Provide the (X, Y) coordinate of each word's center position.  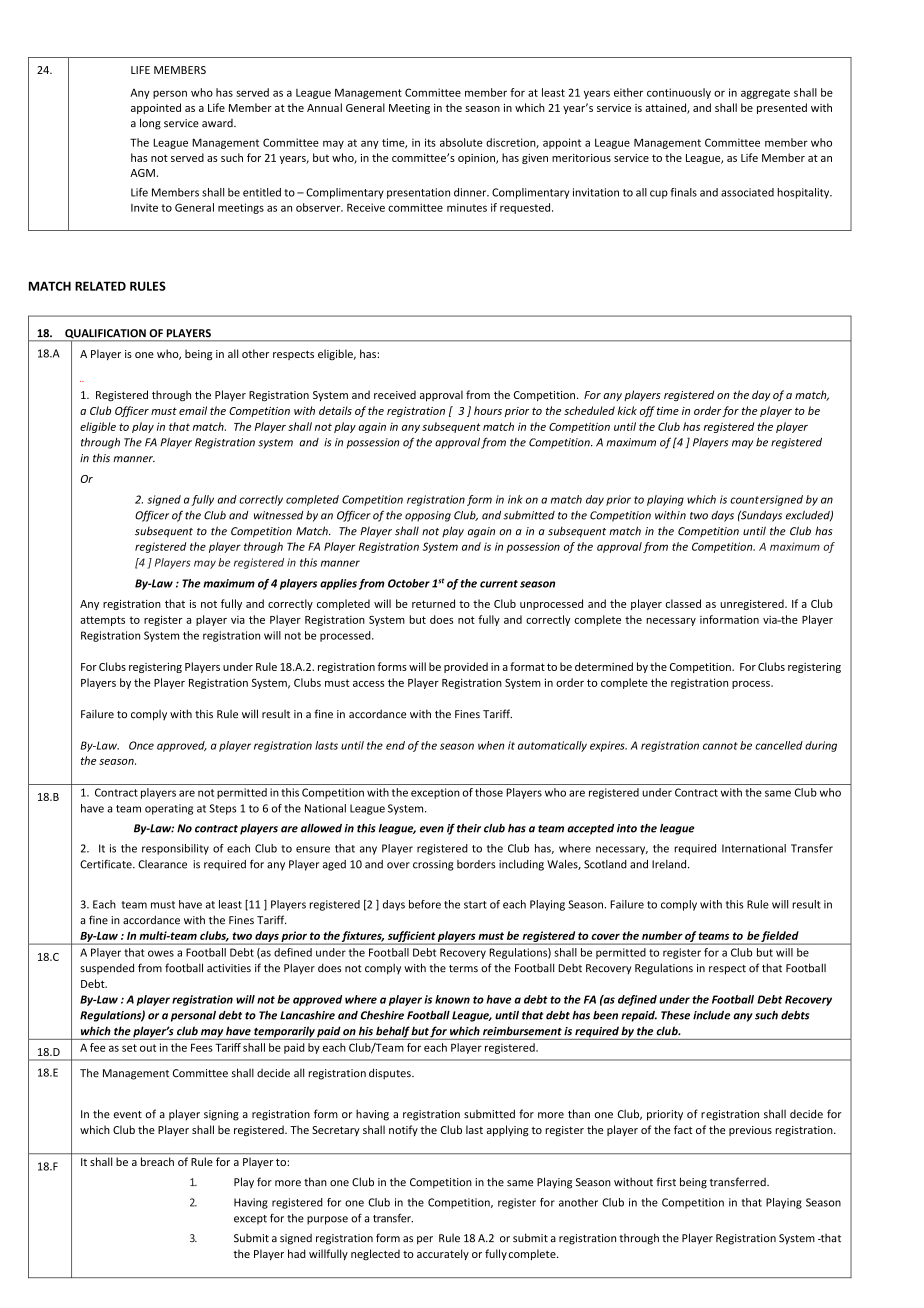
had (297, 1253)
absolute (461, 142)
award (218, 123)
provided (466, 667)
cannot (720, 746)
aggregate (765, 94)
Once (141, 745)
